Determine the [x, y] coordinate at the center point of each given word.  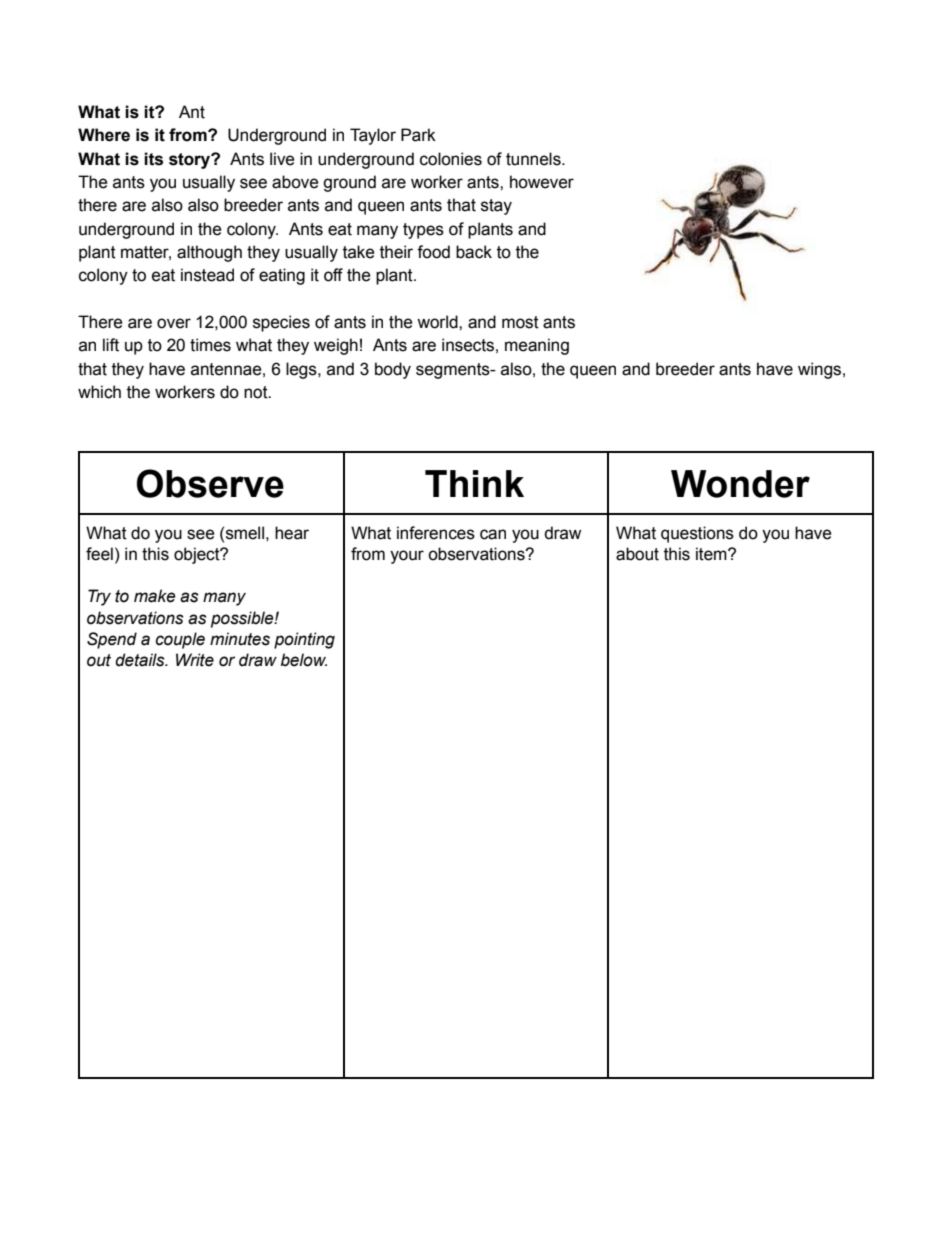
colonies [451, 159]
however [542, 182]
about [637, 554]
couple [180, 640]
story [191, 161]
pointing [304, 640]
